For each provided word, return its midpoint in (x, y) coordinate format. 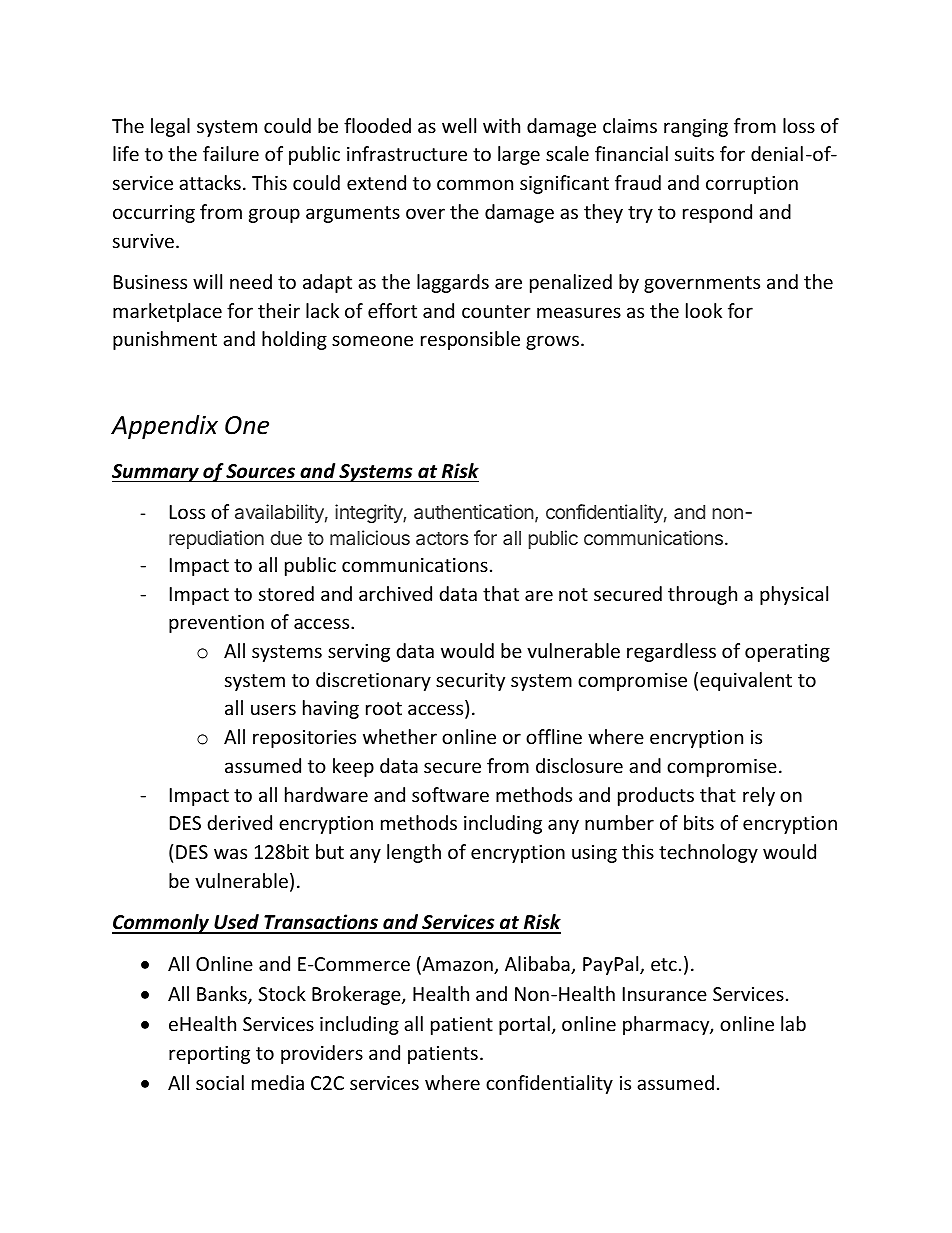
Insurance (665, 994)
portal (524, 1025)
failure (231, 153)
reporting (209, 1055)
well (459, 125)
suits (694, 154)
